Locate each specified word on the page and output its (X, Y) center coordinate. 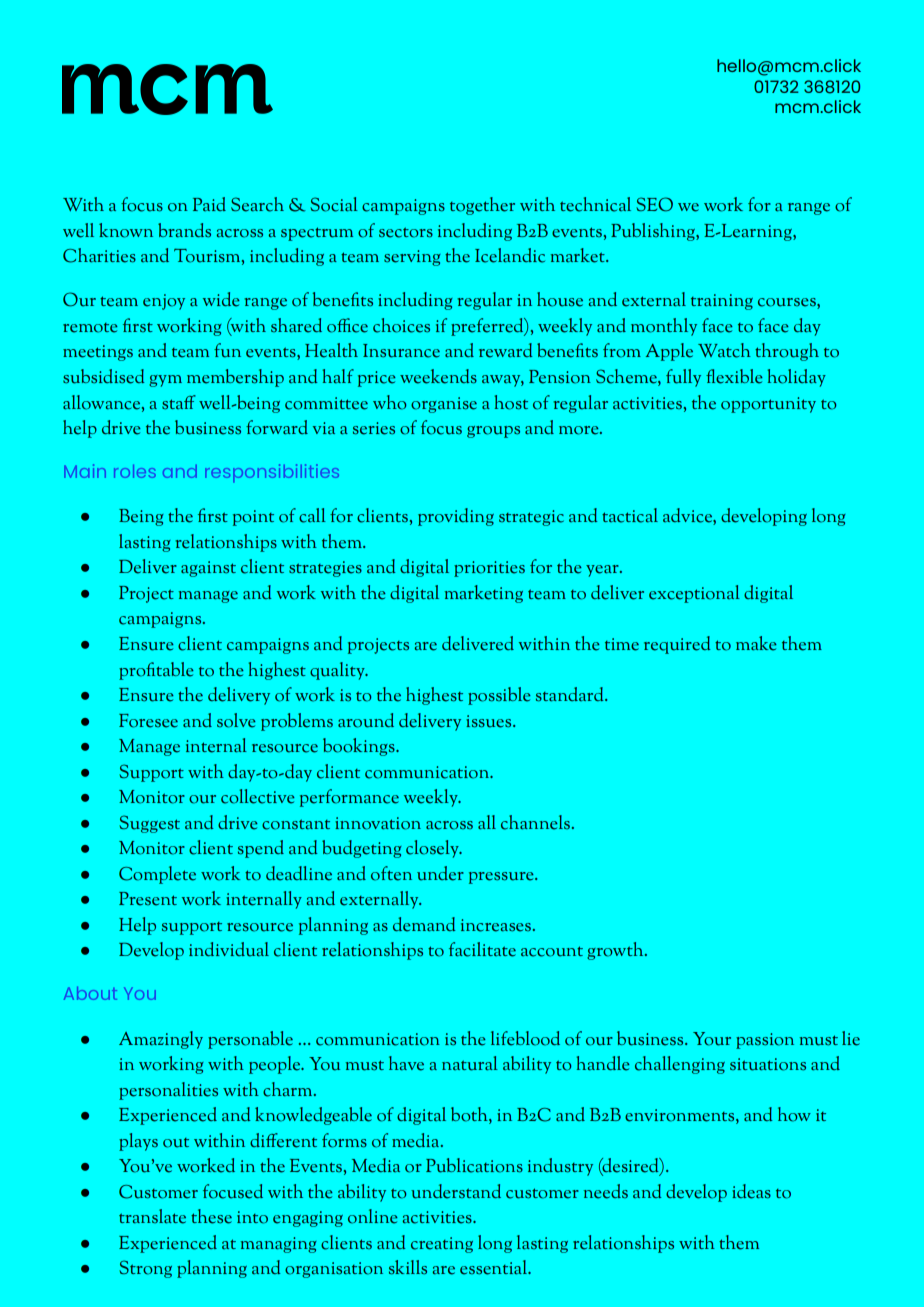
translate (152, 1216)
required (677, 645)
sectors (406, 232)
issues (490, 721)
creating (442, 1245)
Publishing (654, 232)
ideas (751, 1191)
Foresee (148, 721)
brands (184, 230)
